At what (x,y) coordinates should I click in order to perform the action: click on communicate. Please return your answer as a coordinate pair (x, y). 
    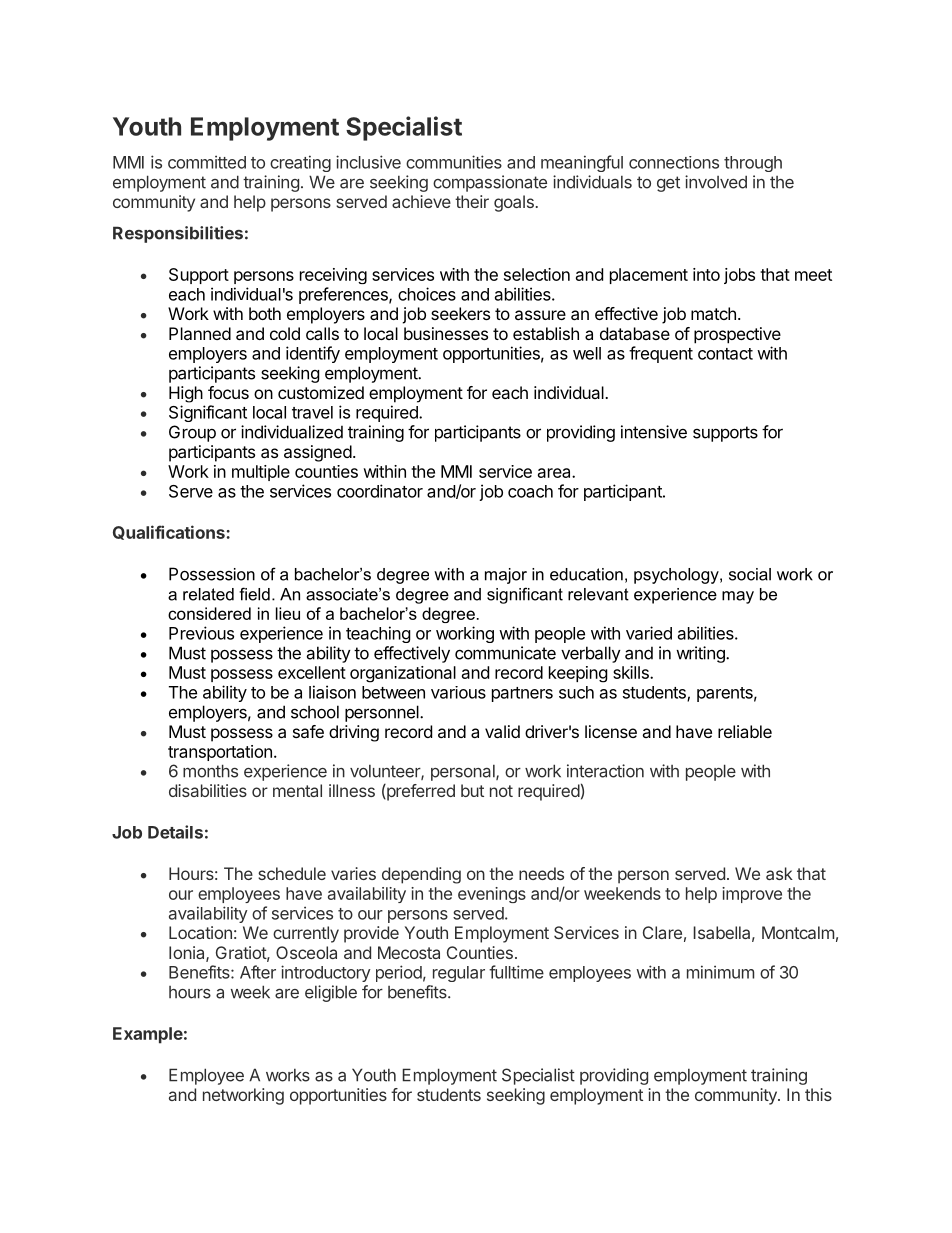
    Looking at the image, I should click on (505, 653).
